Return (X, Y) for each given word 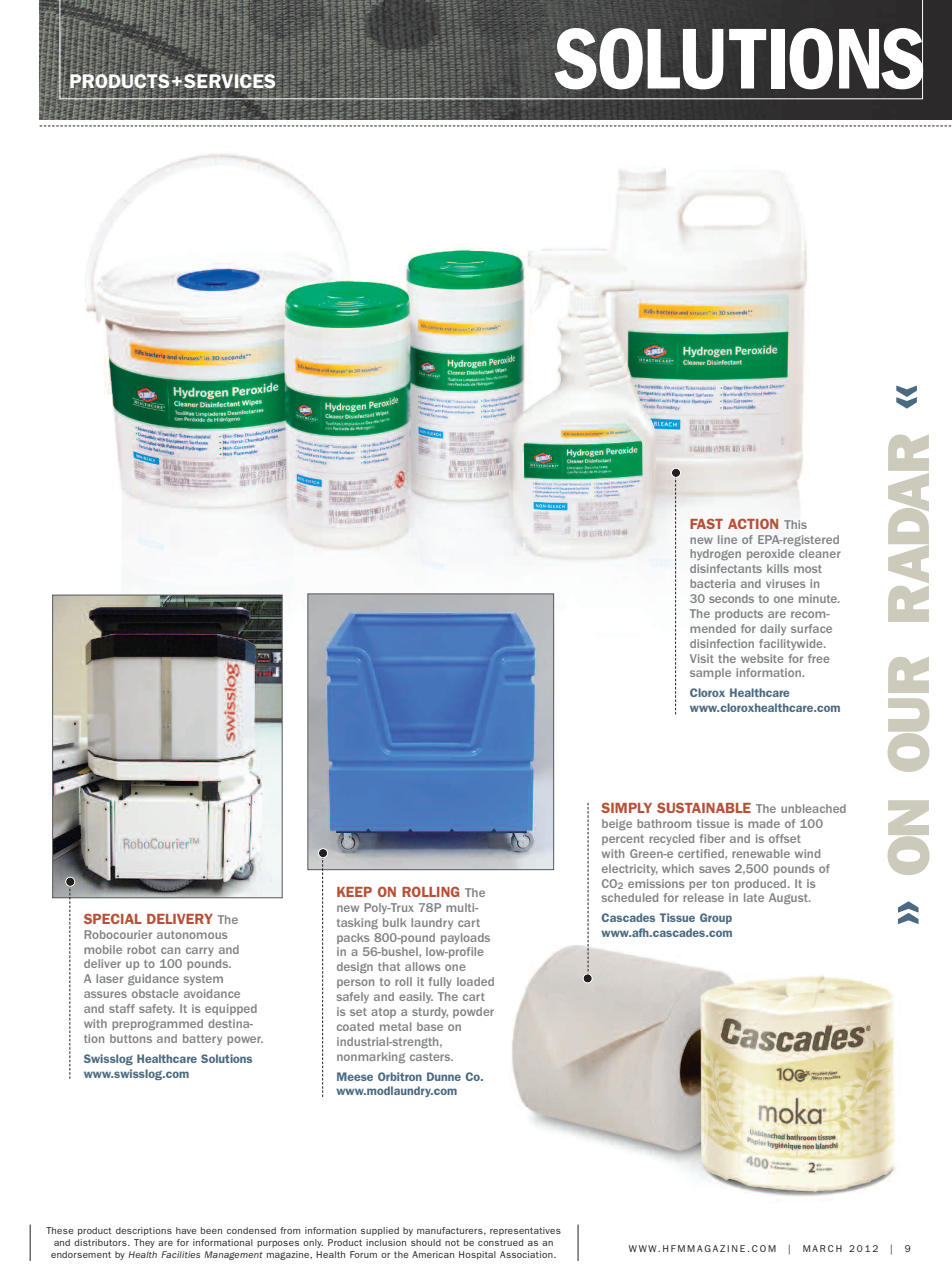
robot (141, 949)
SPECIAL (113, 918)
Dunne (444, 1076)
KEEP (354, 892)
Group (716, 918)
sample (710, 673)
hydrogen (715, 554)
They (144, 1243)
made (764, 823)
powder (473, 1012)
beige (617, 824)
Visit (702, 658)
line (727, 539)
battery (202, 1039)
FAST (706, 523)
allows (422, 966)
